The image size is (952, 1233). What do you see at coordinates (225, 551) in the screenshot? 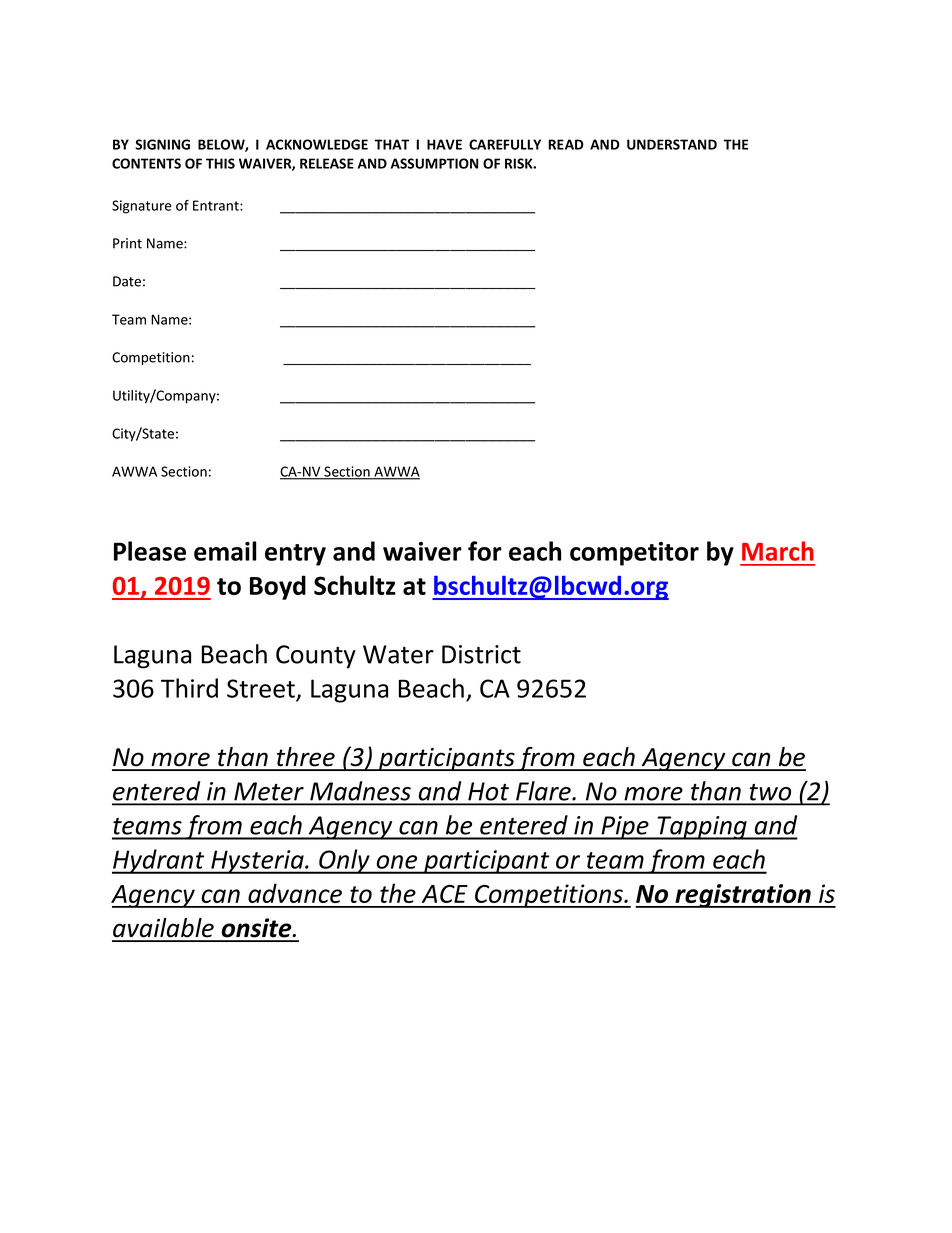
I see `email` at bounding box center [225, 551].
